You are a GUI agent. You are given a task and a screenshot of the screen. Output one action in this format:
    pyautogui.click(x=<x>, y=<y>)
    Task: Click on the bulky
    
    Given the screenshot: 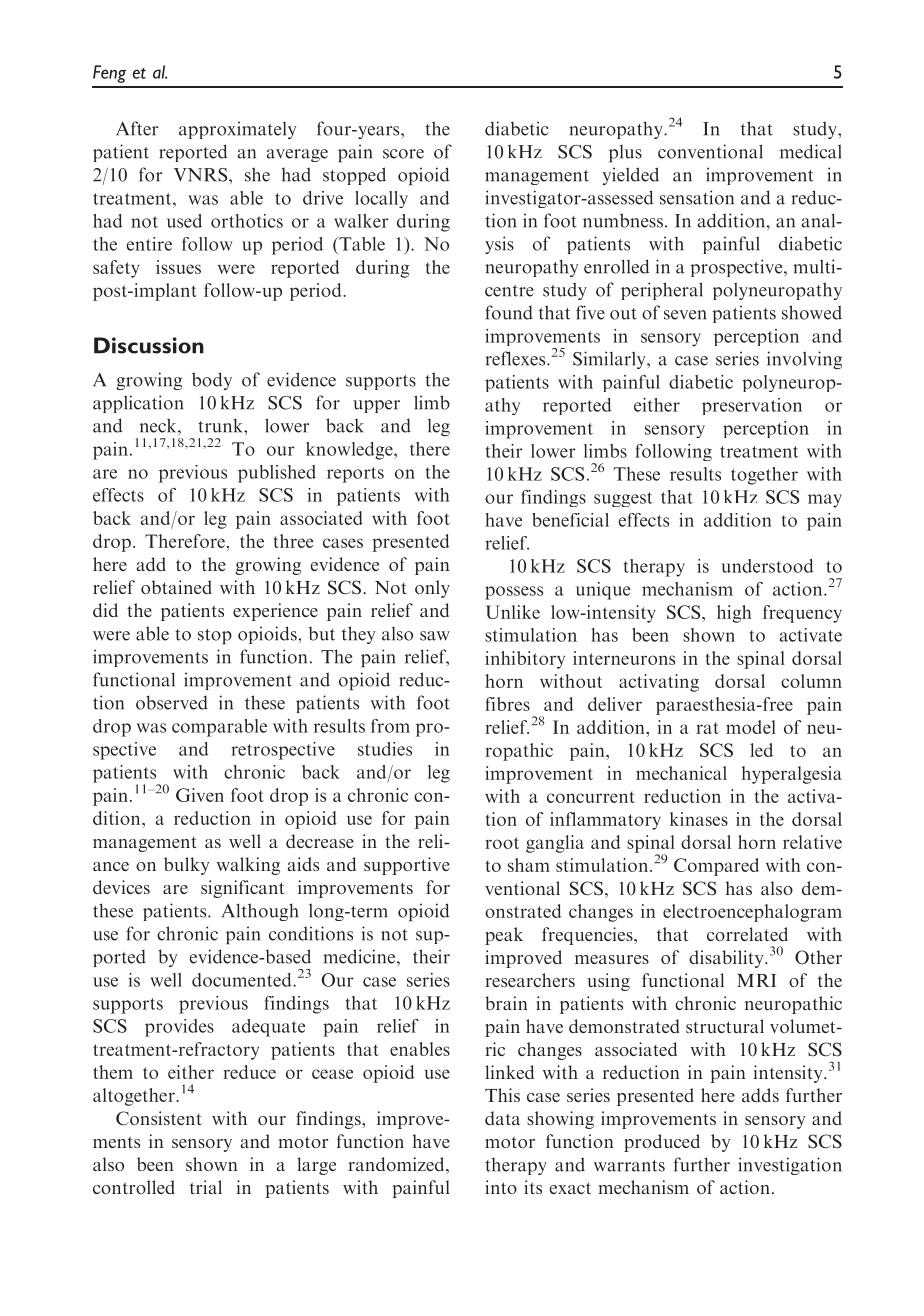 What is the action you would take?
    pyautogui.click(x=186, y=866)
